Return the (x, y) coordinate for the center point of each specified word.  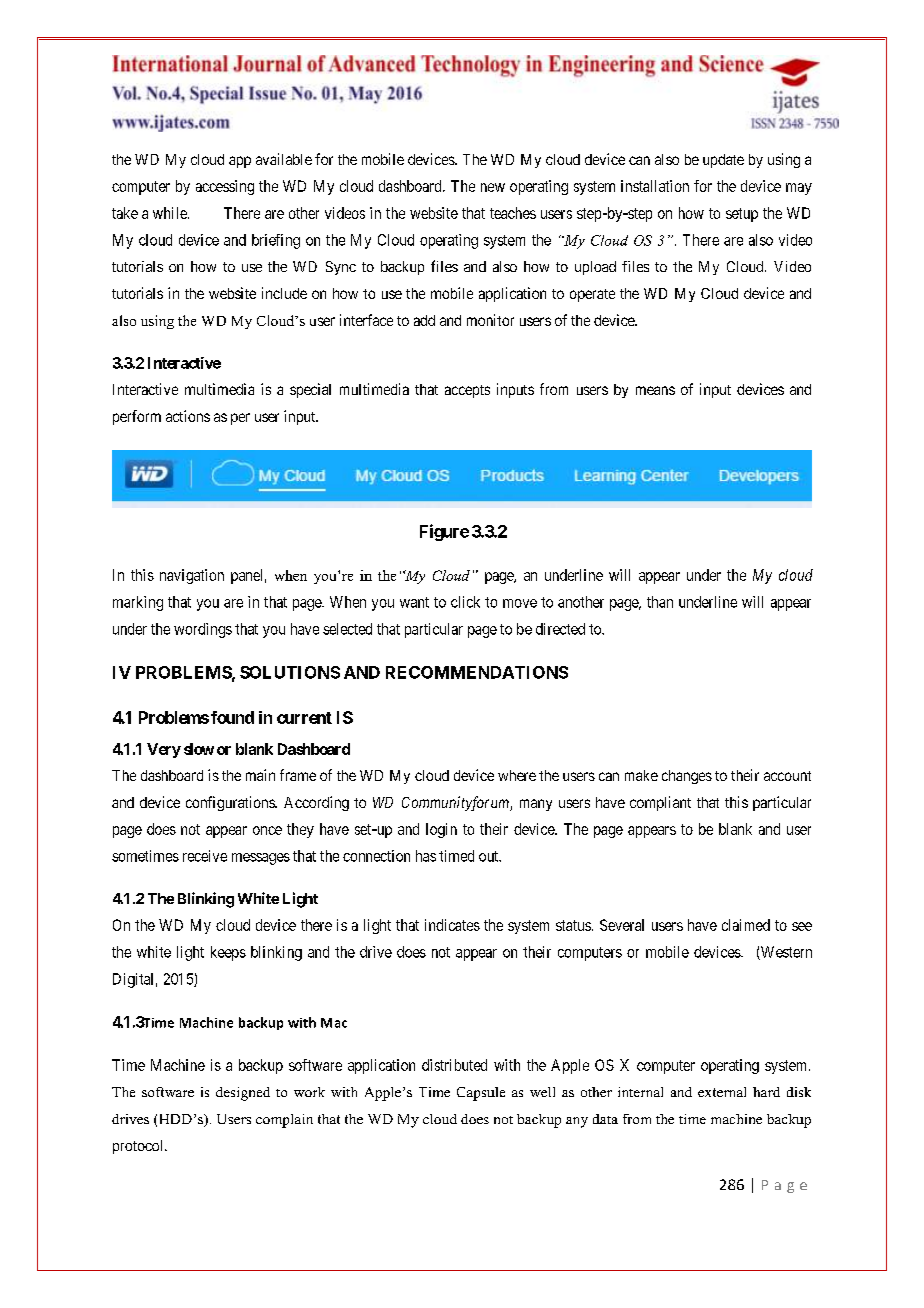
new (493, 187)
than (660, 602)
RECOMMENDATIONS (477, 672)
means (655, 390)
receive (205, 856)
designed (243, 1094)
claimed (746, 925)
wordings (203, 630)
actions (188, 416)
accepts (467, 391)
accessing (225, 187)
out (490, 856)
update (723, 161)
